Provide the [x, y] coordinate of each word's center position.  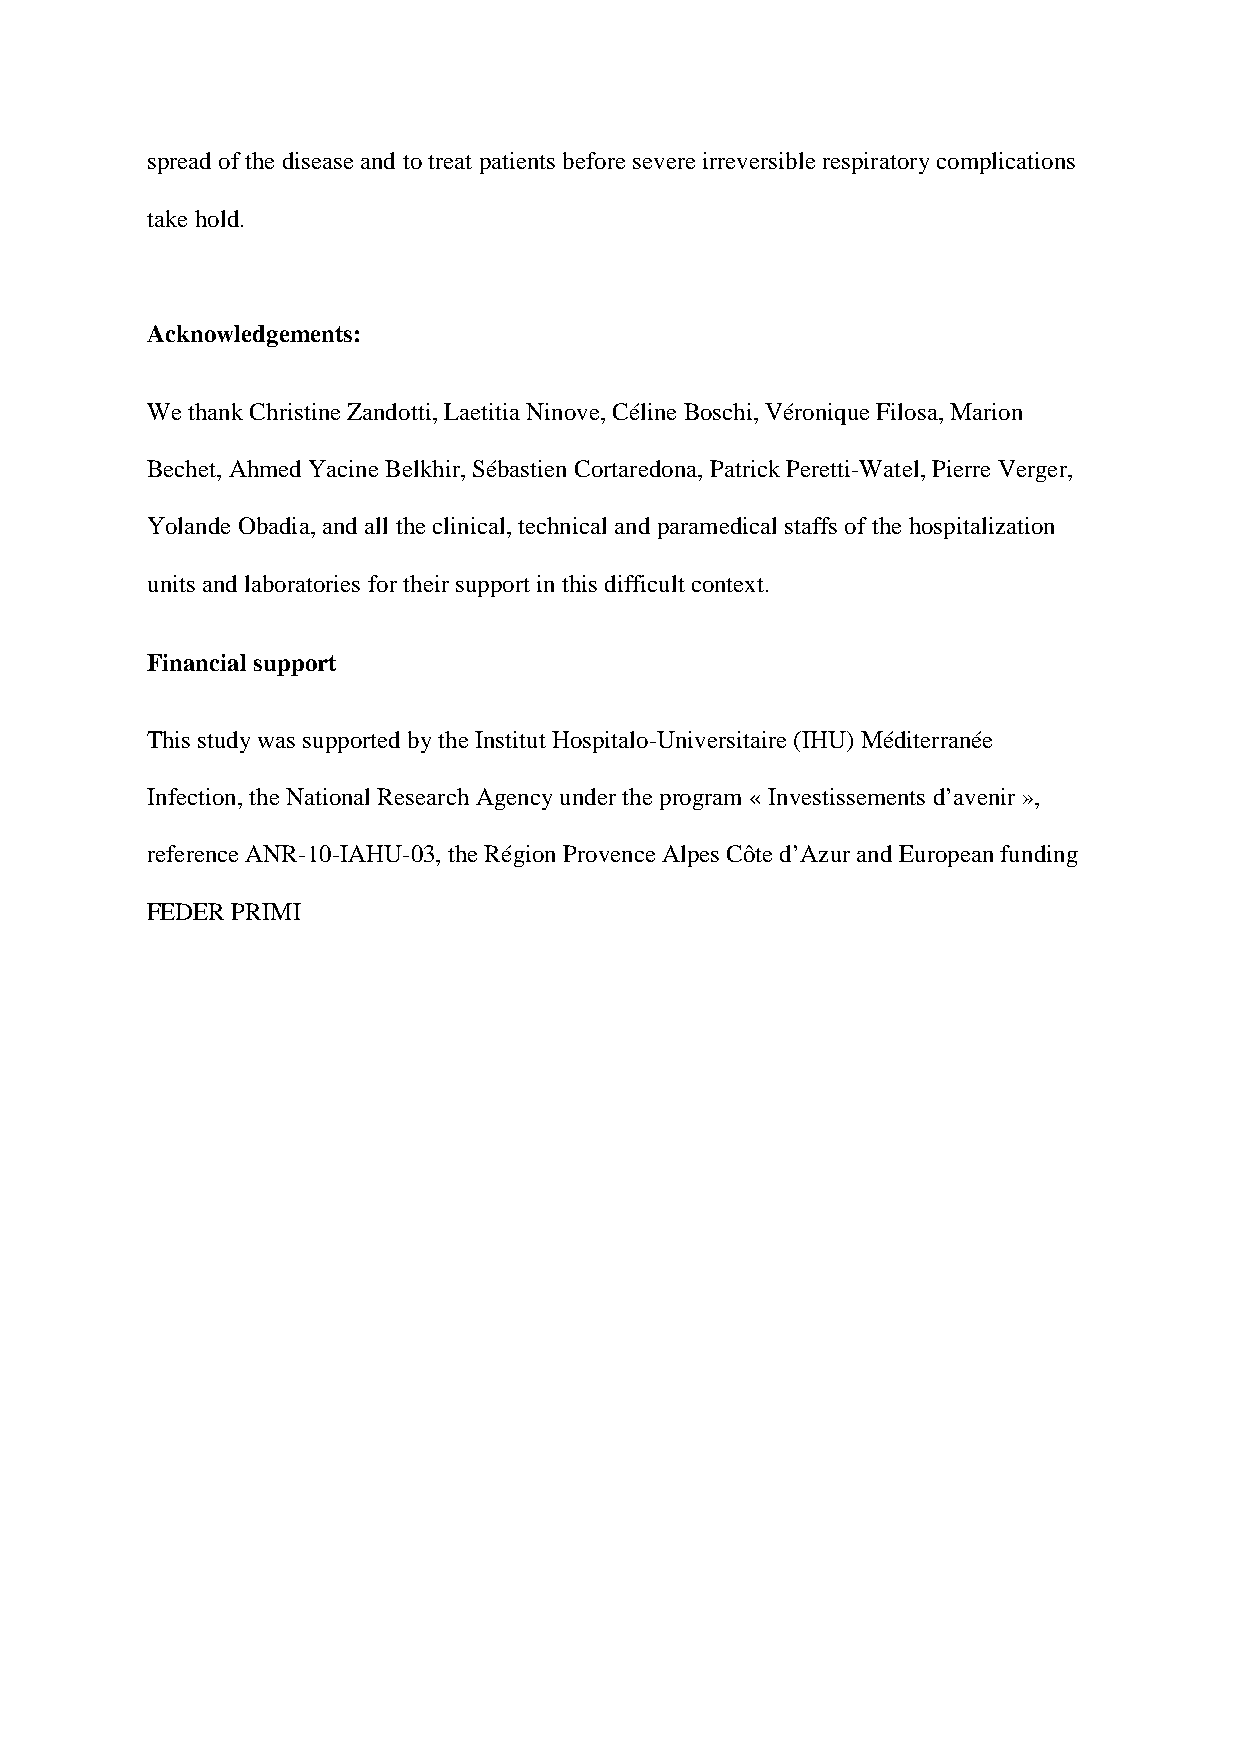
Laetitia [482, 411]
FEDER [185, 911]
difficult [645, 583]
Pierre [961, 468]
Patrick [745, 468]
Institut [510, 739]
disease [318, 160]
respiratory [876, 163]
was [276, 742]
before [594, 160]
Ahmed [265, 468]
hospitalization [981, 528]
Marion [986, 411]
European [946, 856]
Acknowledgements [249, 336]
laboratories [302, 583]
